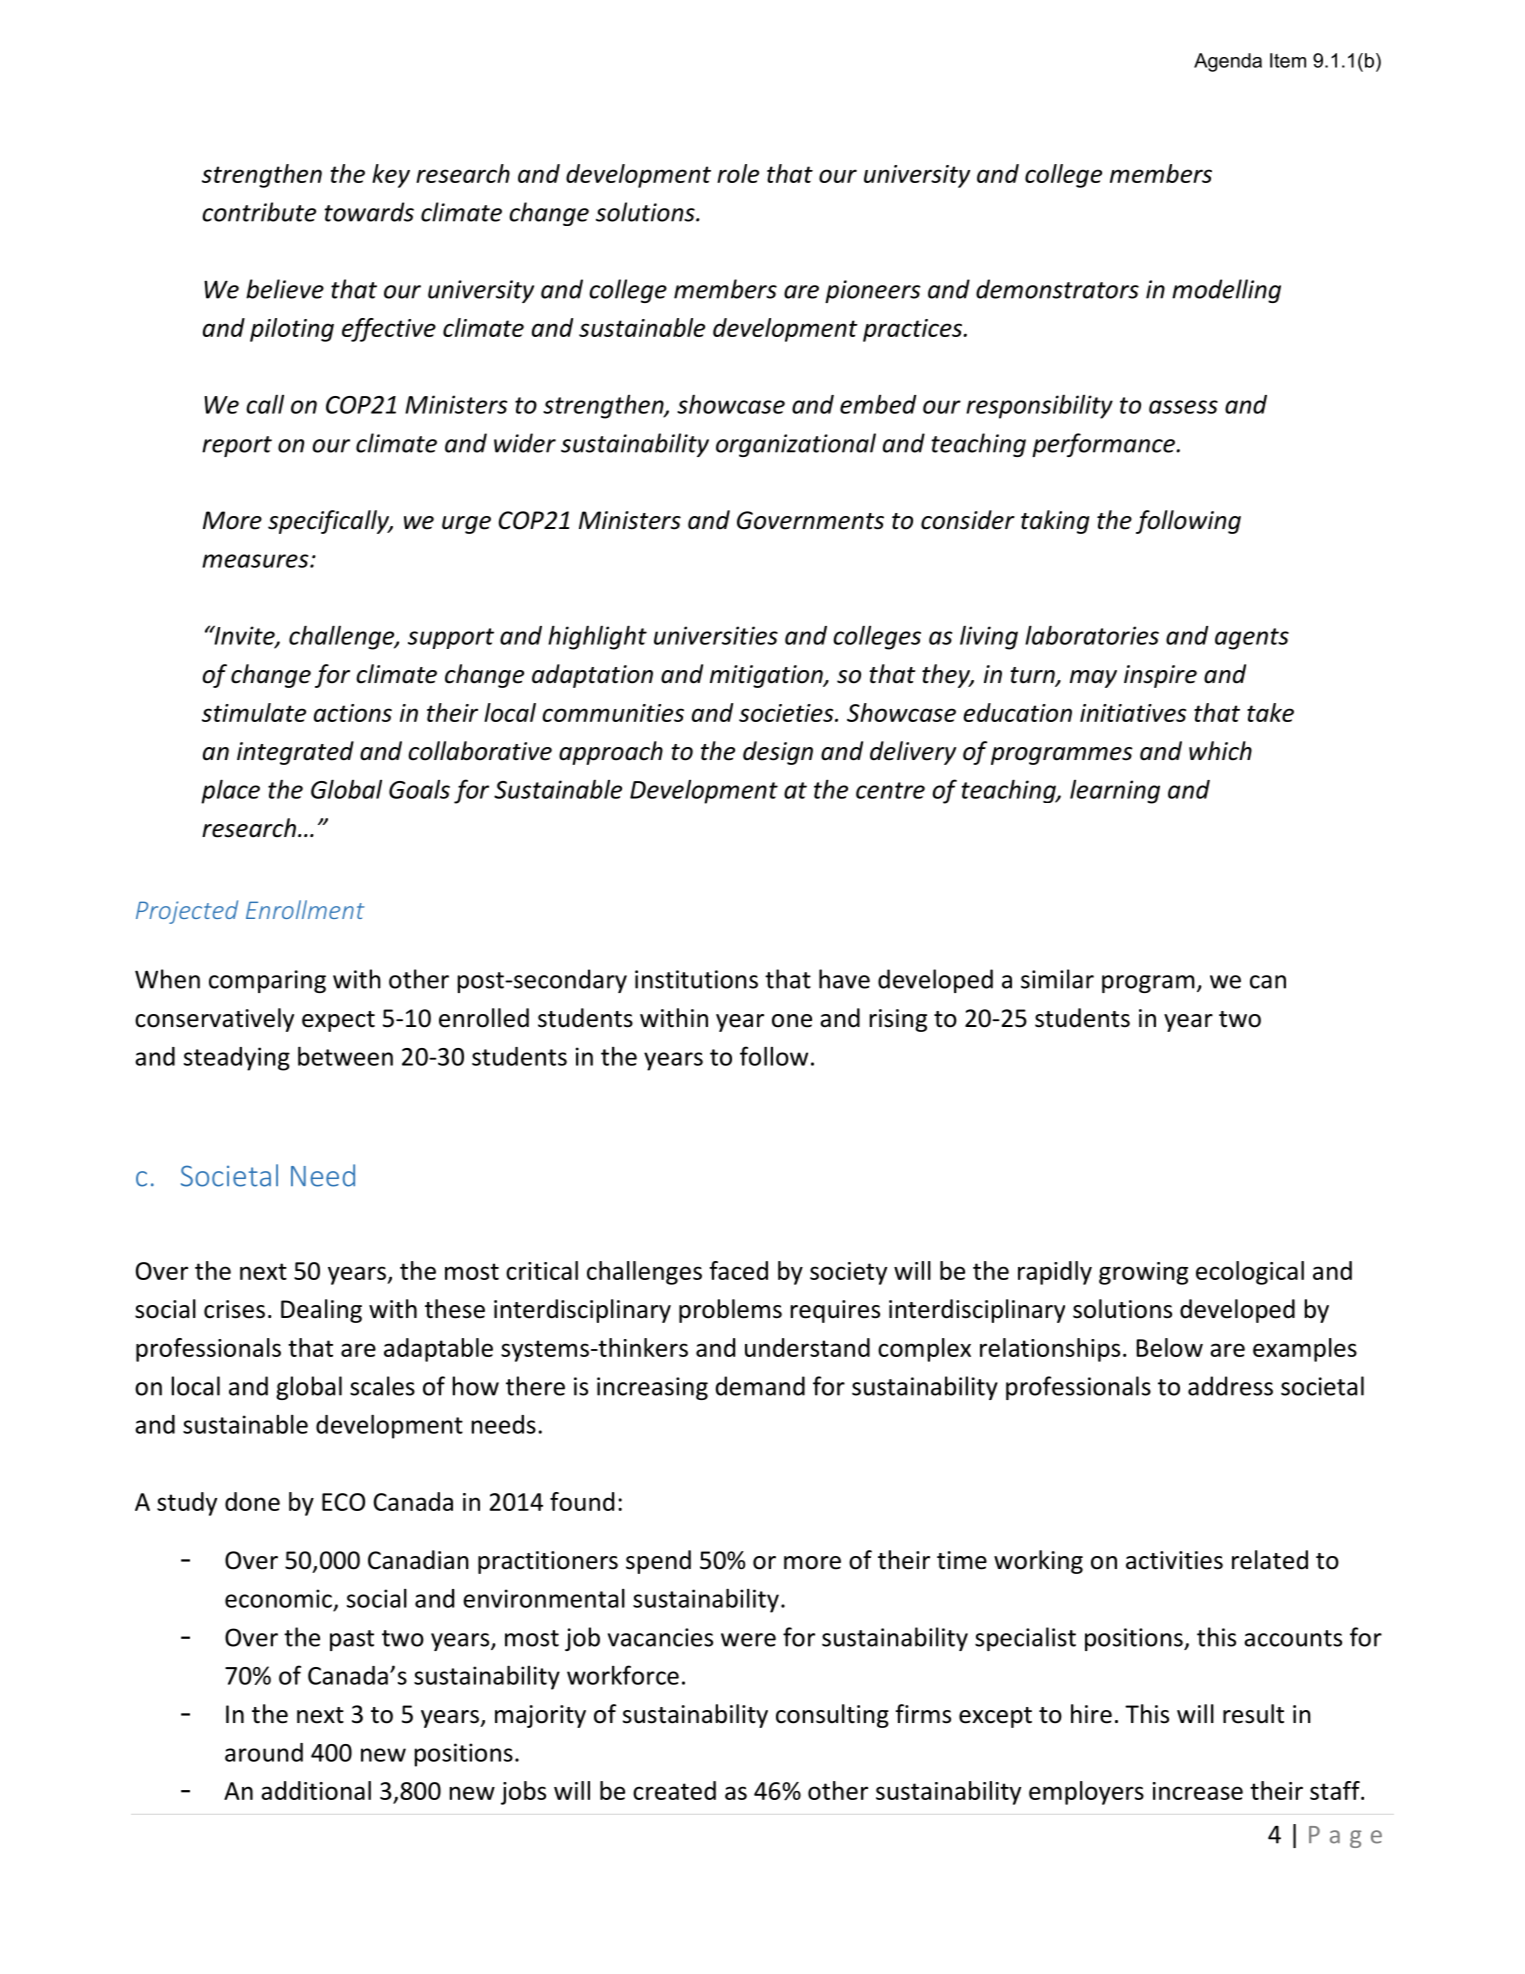 The height and width of the document is (1974, 1525). What do you see at coordinates (1250, 1273) in the document?
I see `ecological` at bounding box center [1250, 1273].
